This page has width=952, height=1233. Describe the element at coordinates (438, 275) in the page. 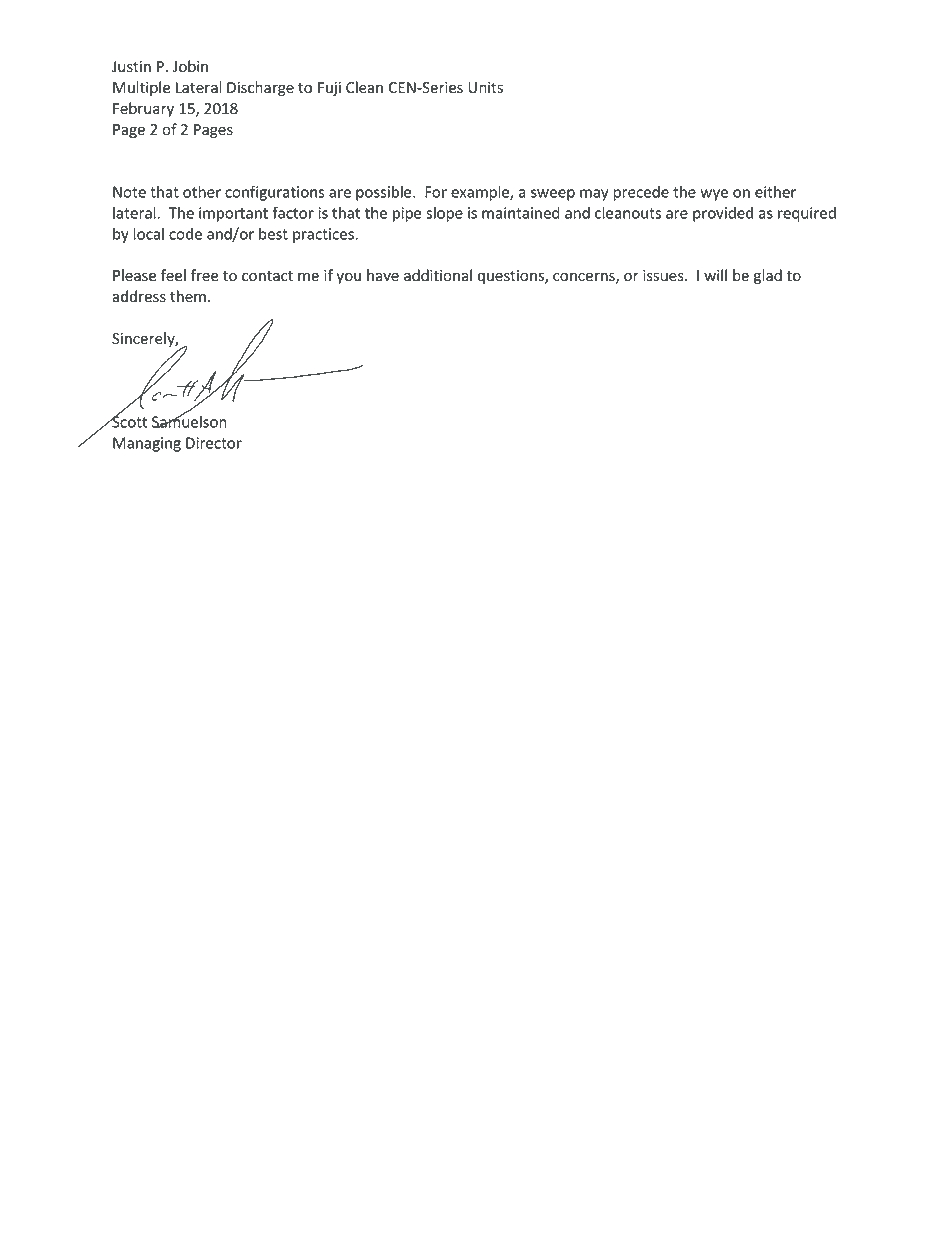

I see `additional` at that location.
